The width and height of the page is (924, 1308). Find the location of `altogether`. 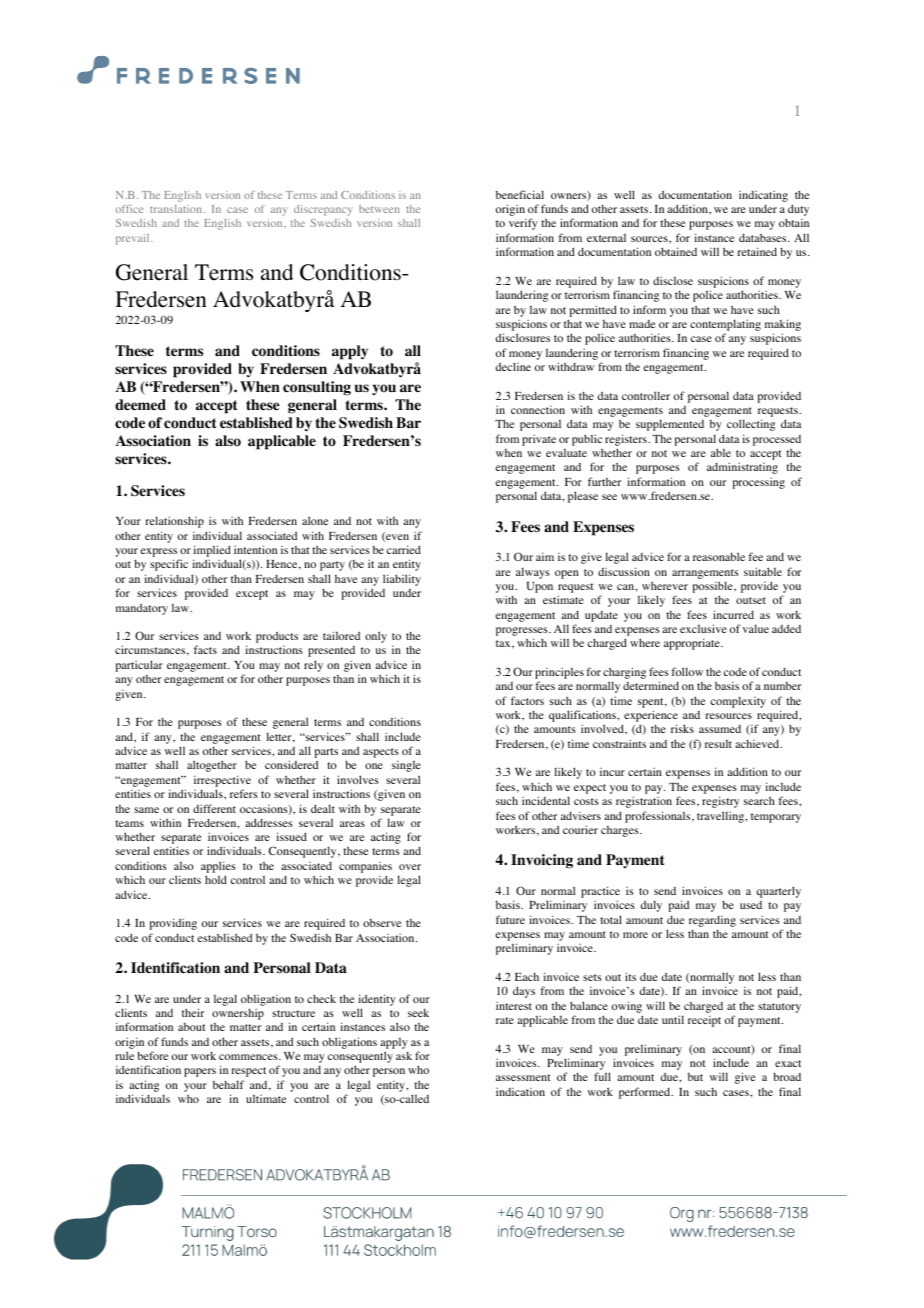

altogether is located at coordinates (212, 766).
